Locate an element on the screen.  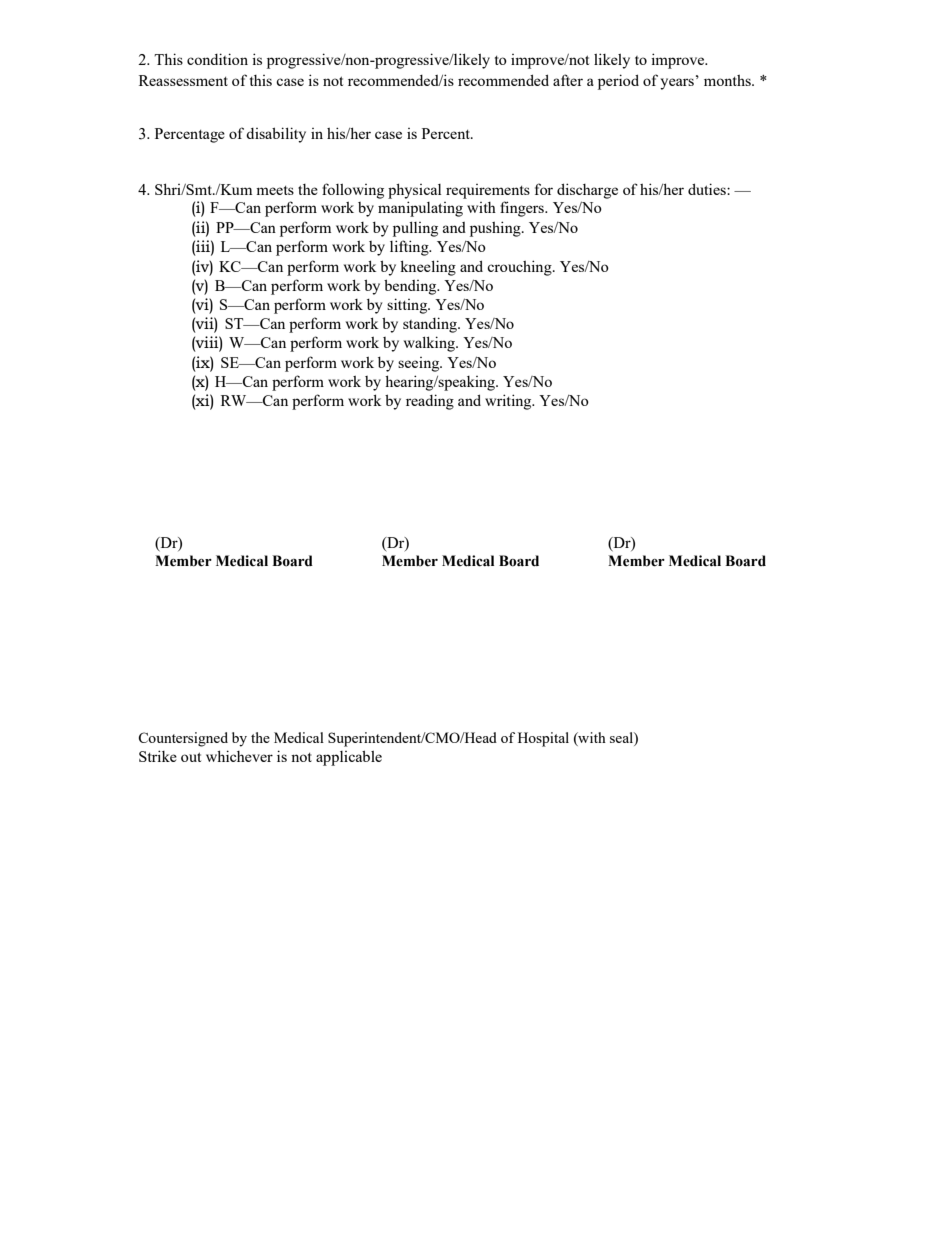
duties is located at coordinates (708, 189).
